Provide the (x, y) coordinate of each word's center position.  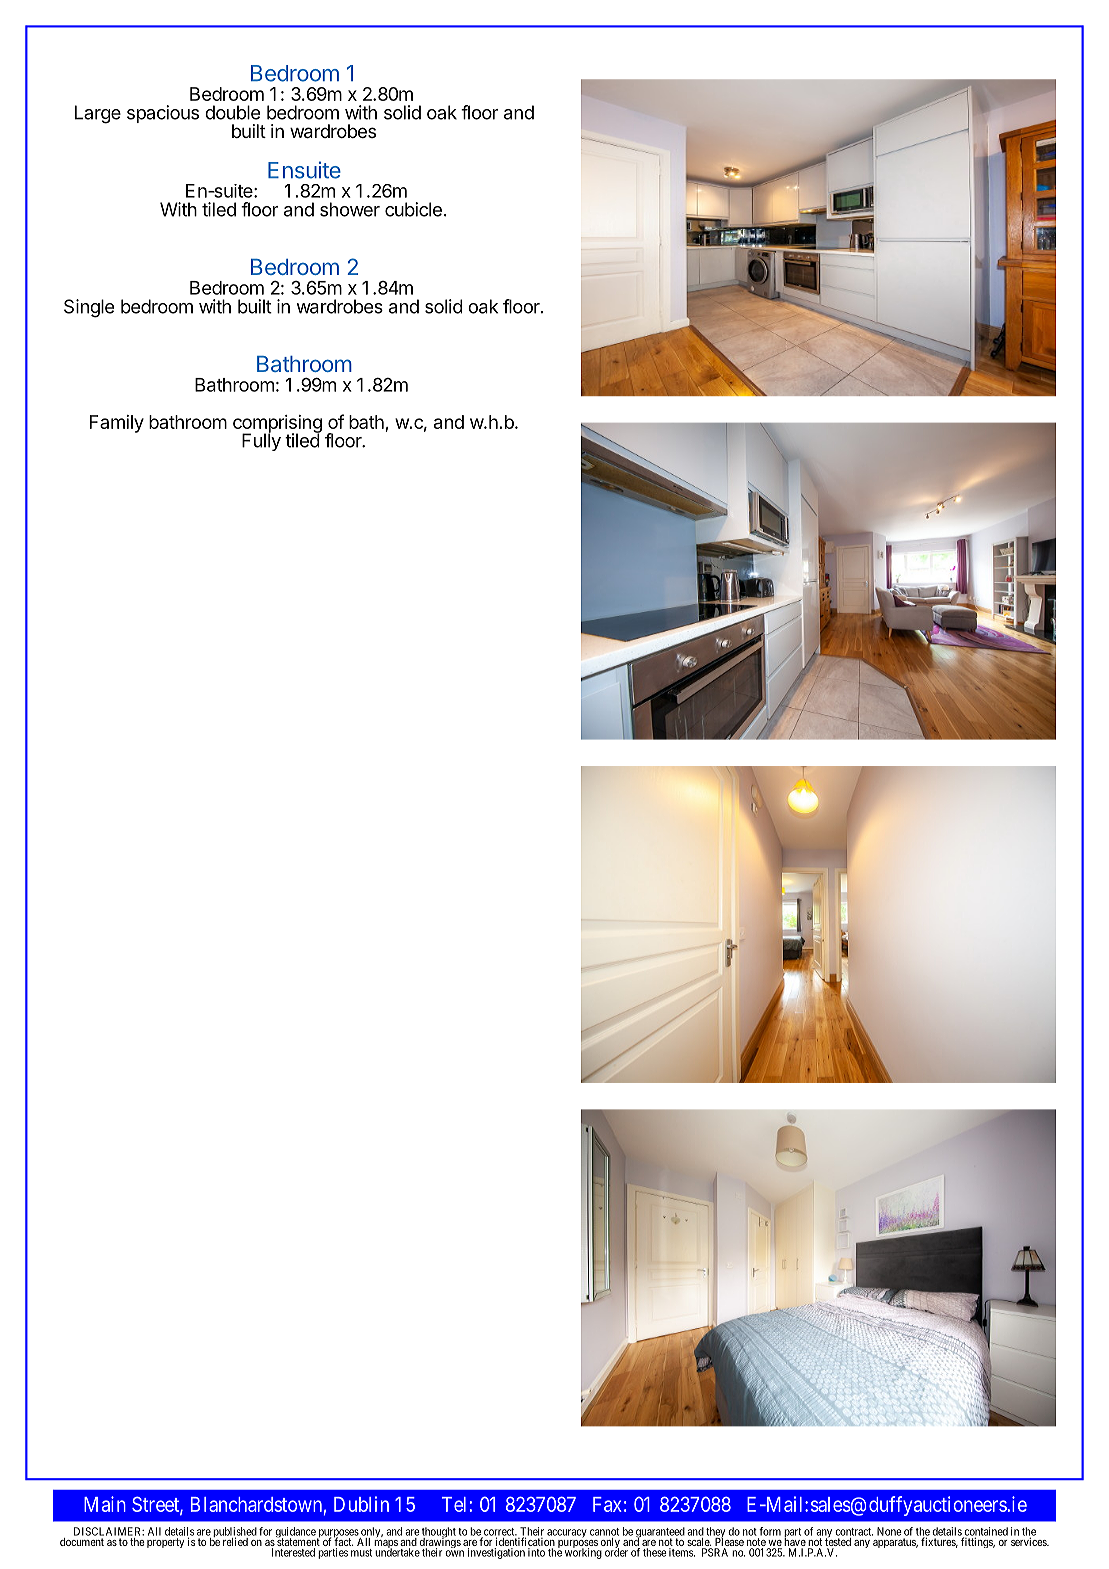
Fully (261, 441)
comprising (277, 425)
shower (350, 209)
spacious (163, 114)
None (889, 1531)
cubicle (413, 209)
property (165, 1543)
